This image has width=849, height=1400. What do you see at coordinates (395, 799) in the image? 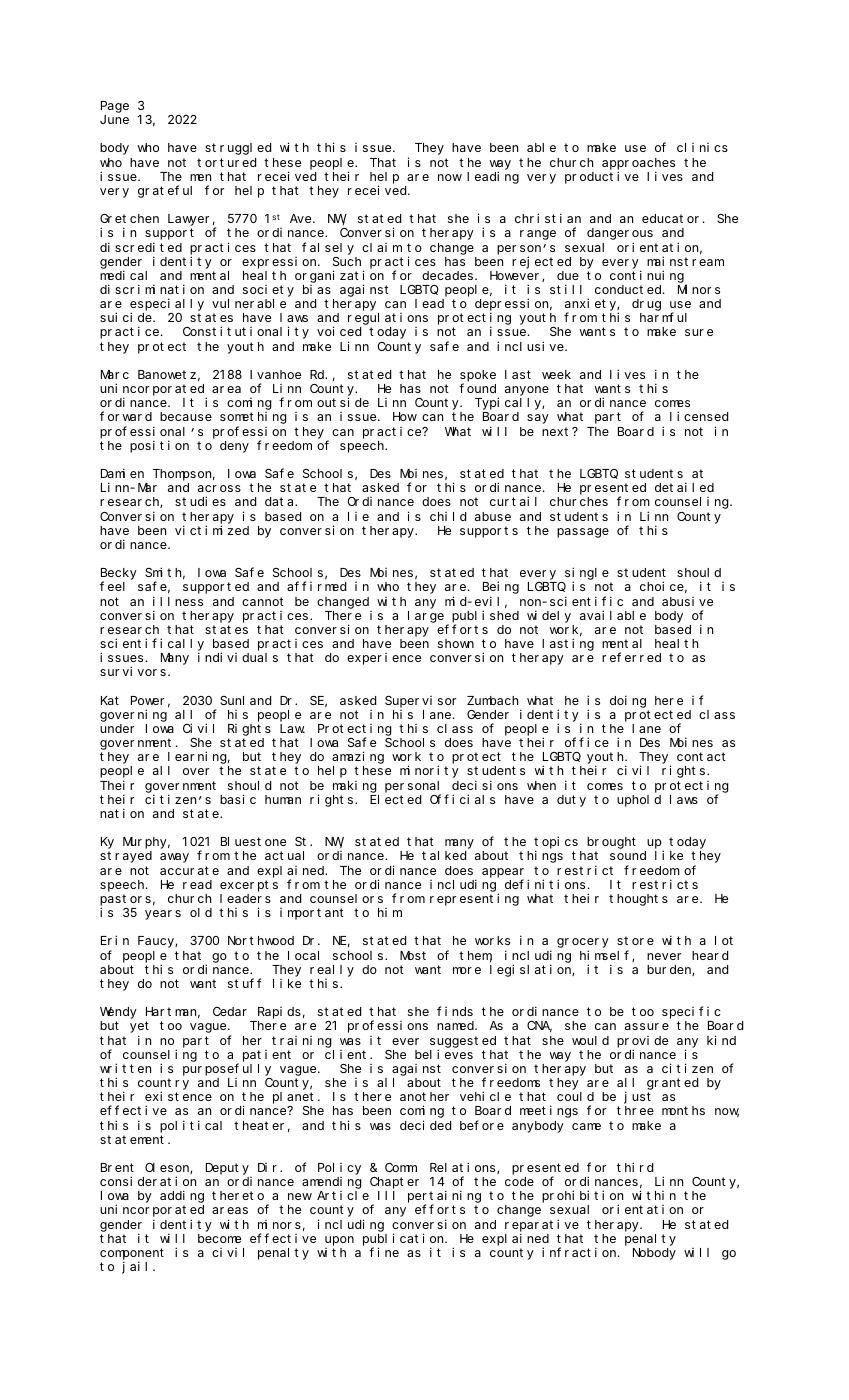
I see `Elected` at bounding box center [395, 799].
